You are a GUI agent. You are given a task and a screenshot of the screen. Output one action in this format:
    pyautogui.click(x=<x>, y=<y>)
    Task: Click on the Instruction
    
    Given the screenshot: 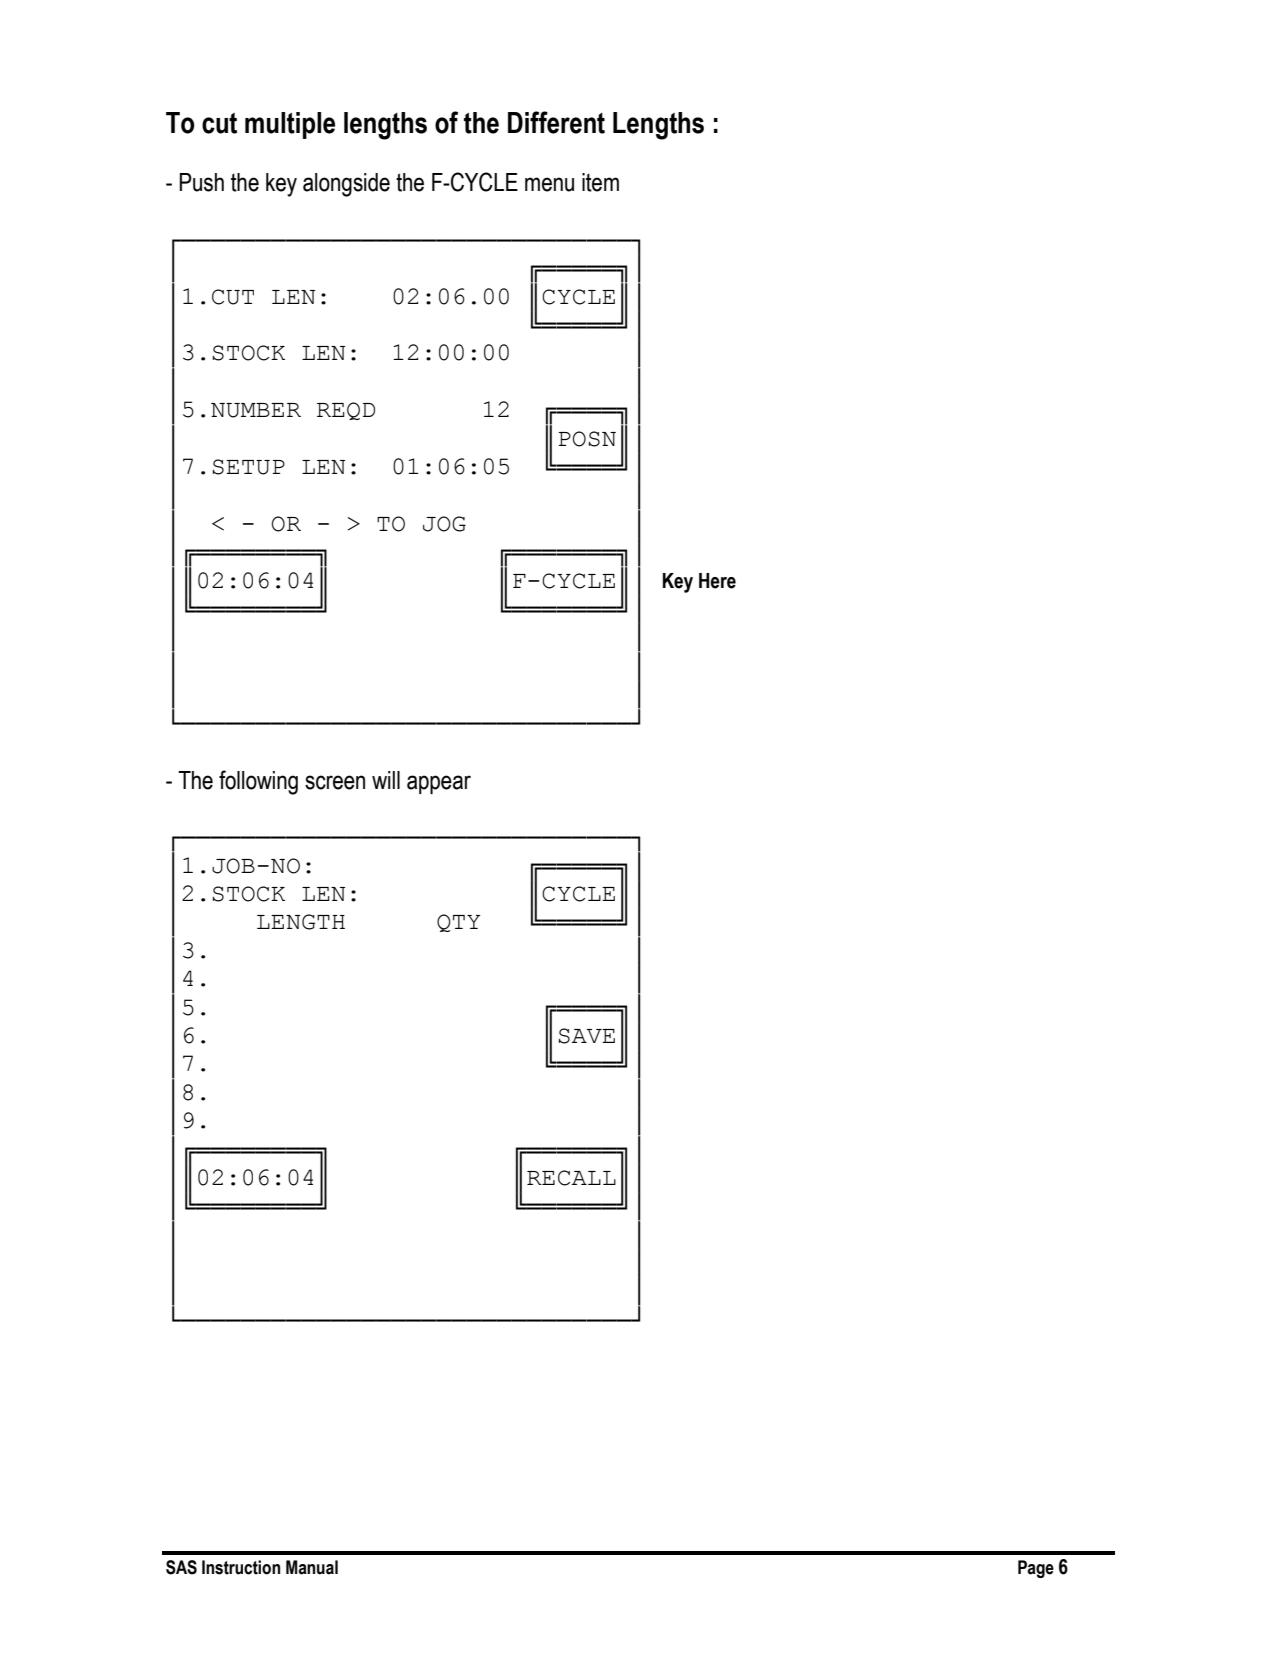 What is the action you would take?
    pyautogui.click(x=241, y=1567)
